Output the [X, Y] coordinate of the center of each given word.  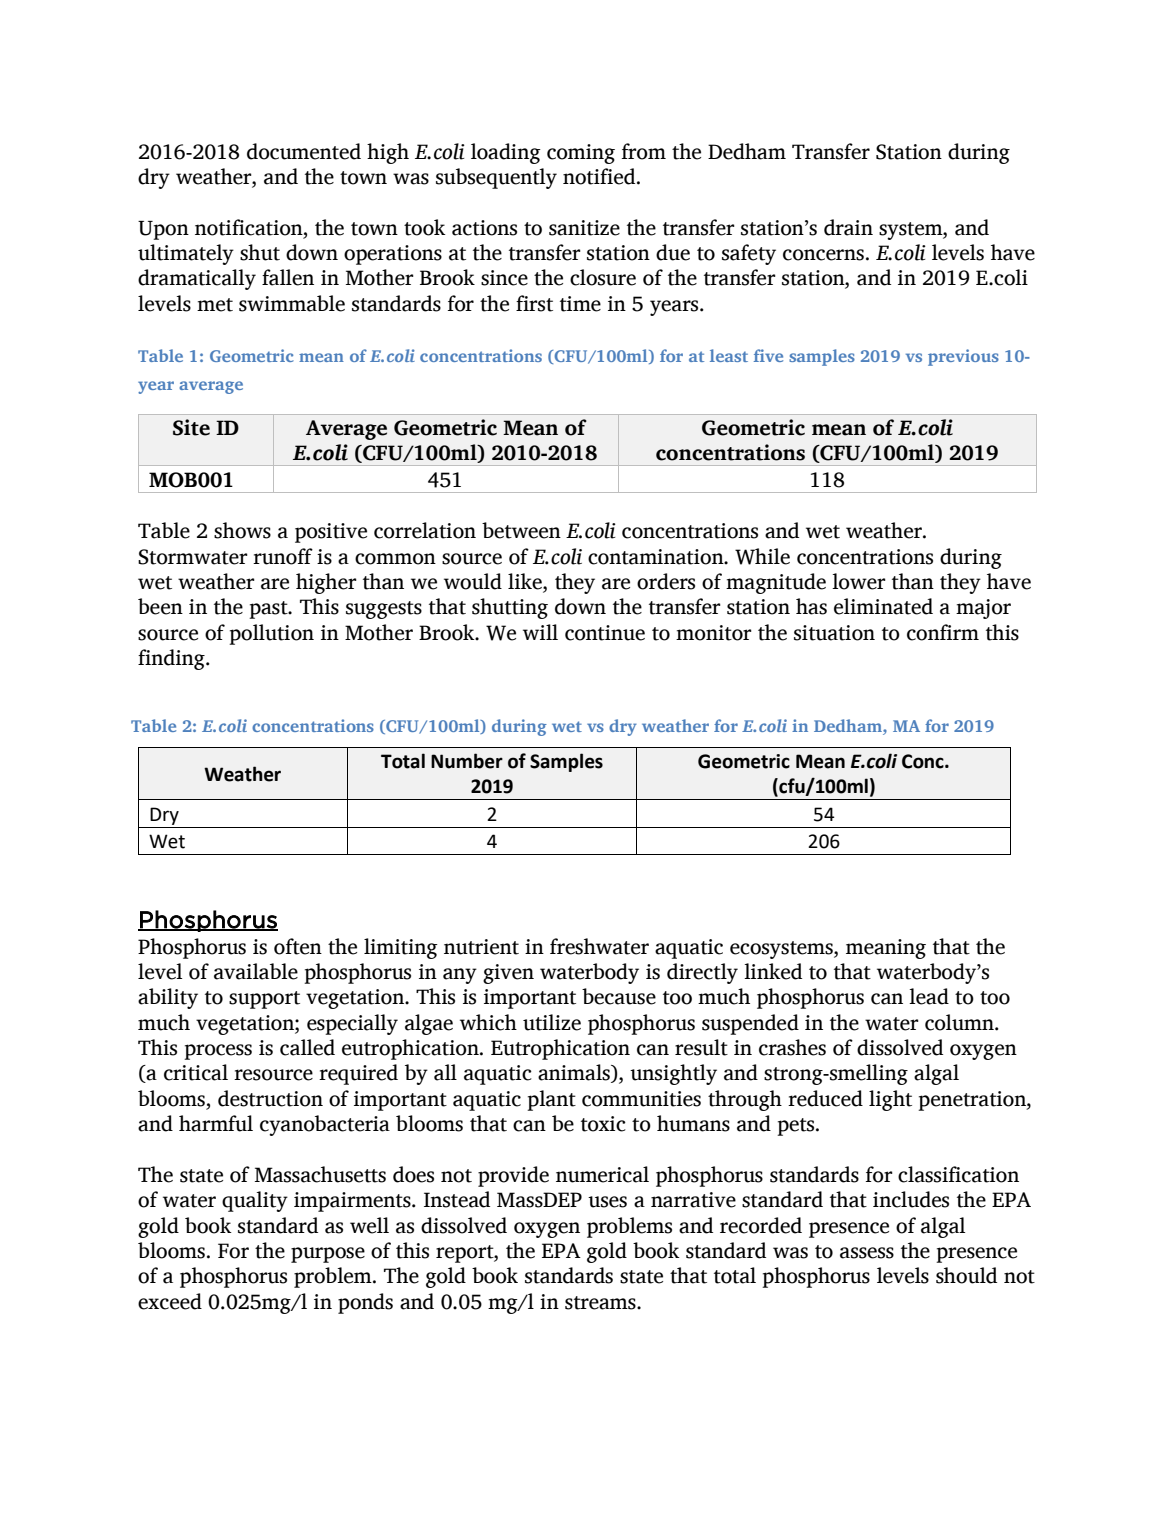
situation [834, 633]
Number [467, 761]
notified [600, 176]
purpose [328, 1255]
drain [848, 227]
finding [172, 659]
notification [250, 227]
